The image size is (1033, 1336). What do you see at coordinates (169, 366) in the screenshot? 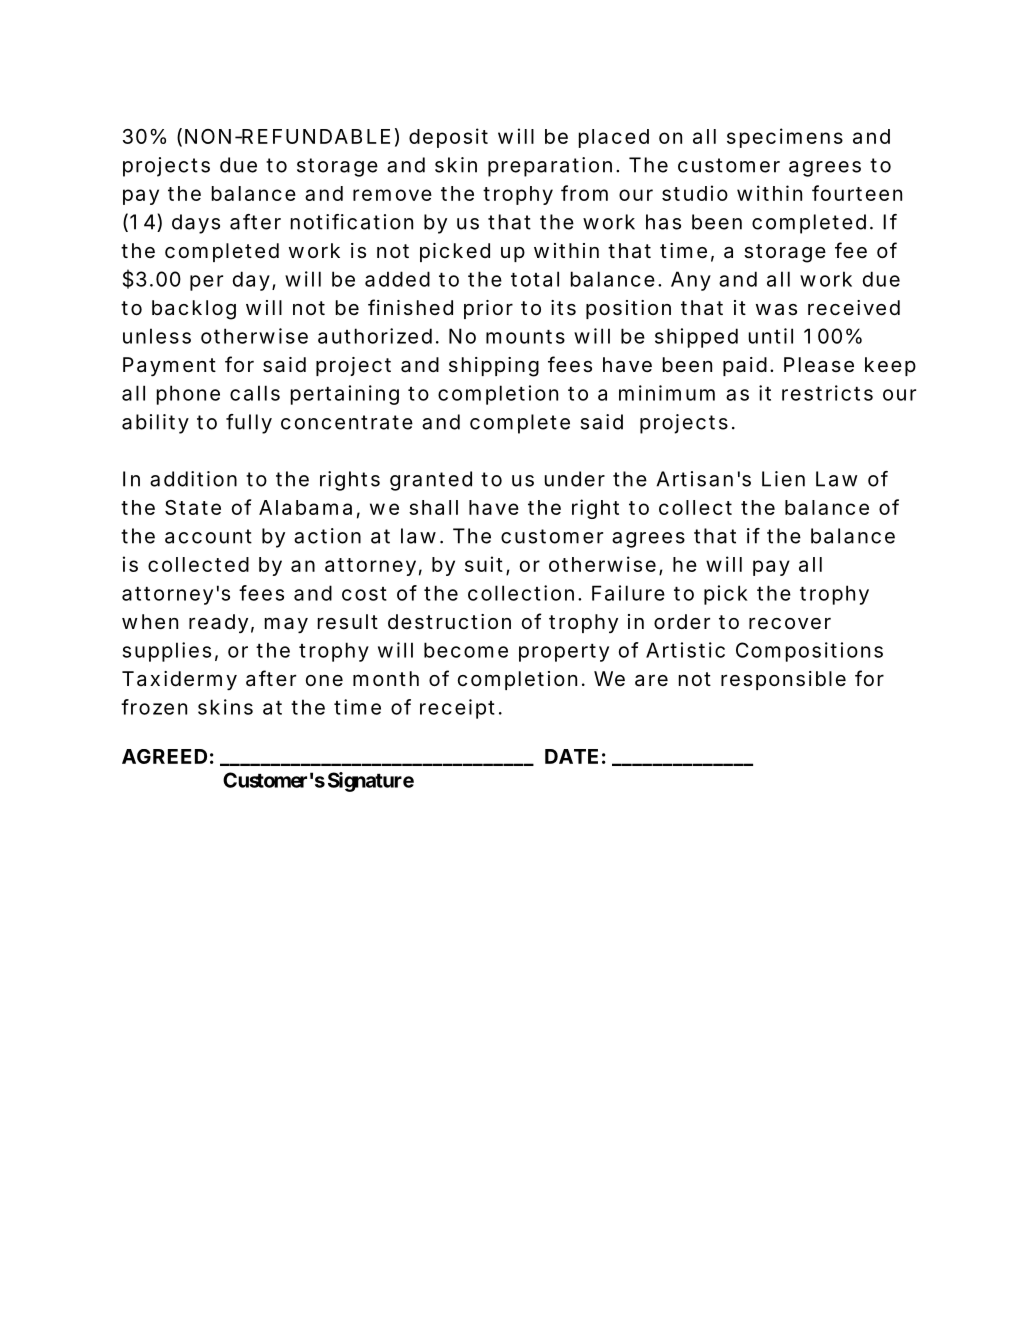
I see `Payment` at bounding box center [169, 366].
